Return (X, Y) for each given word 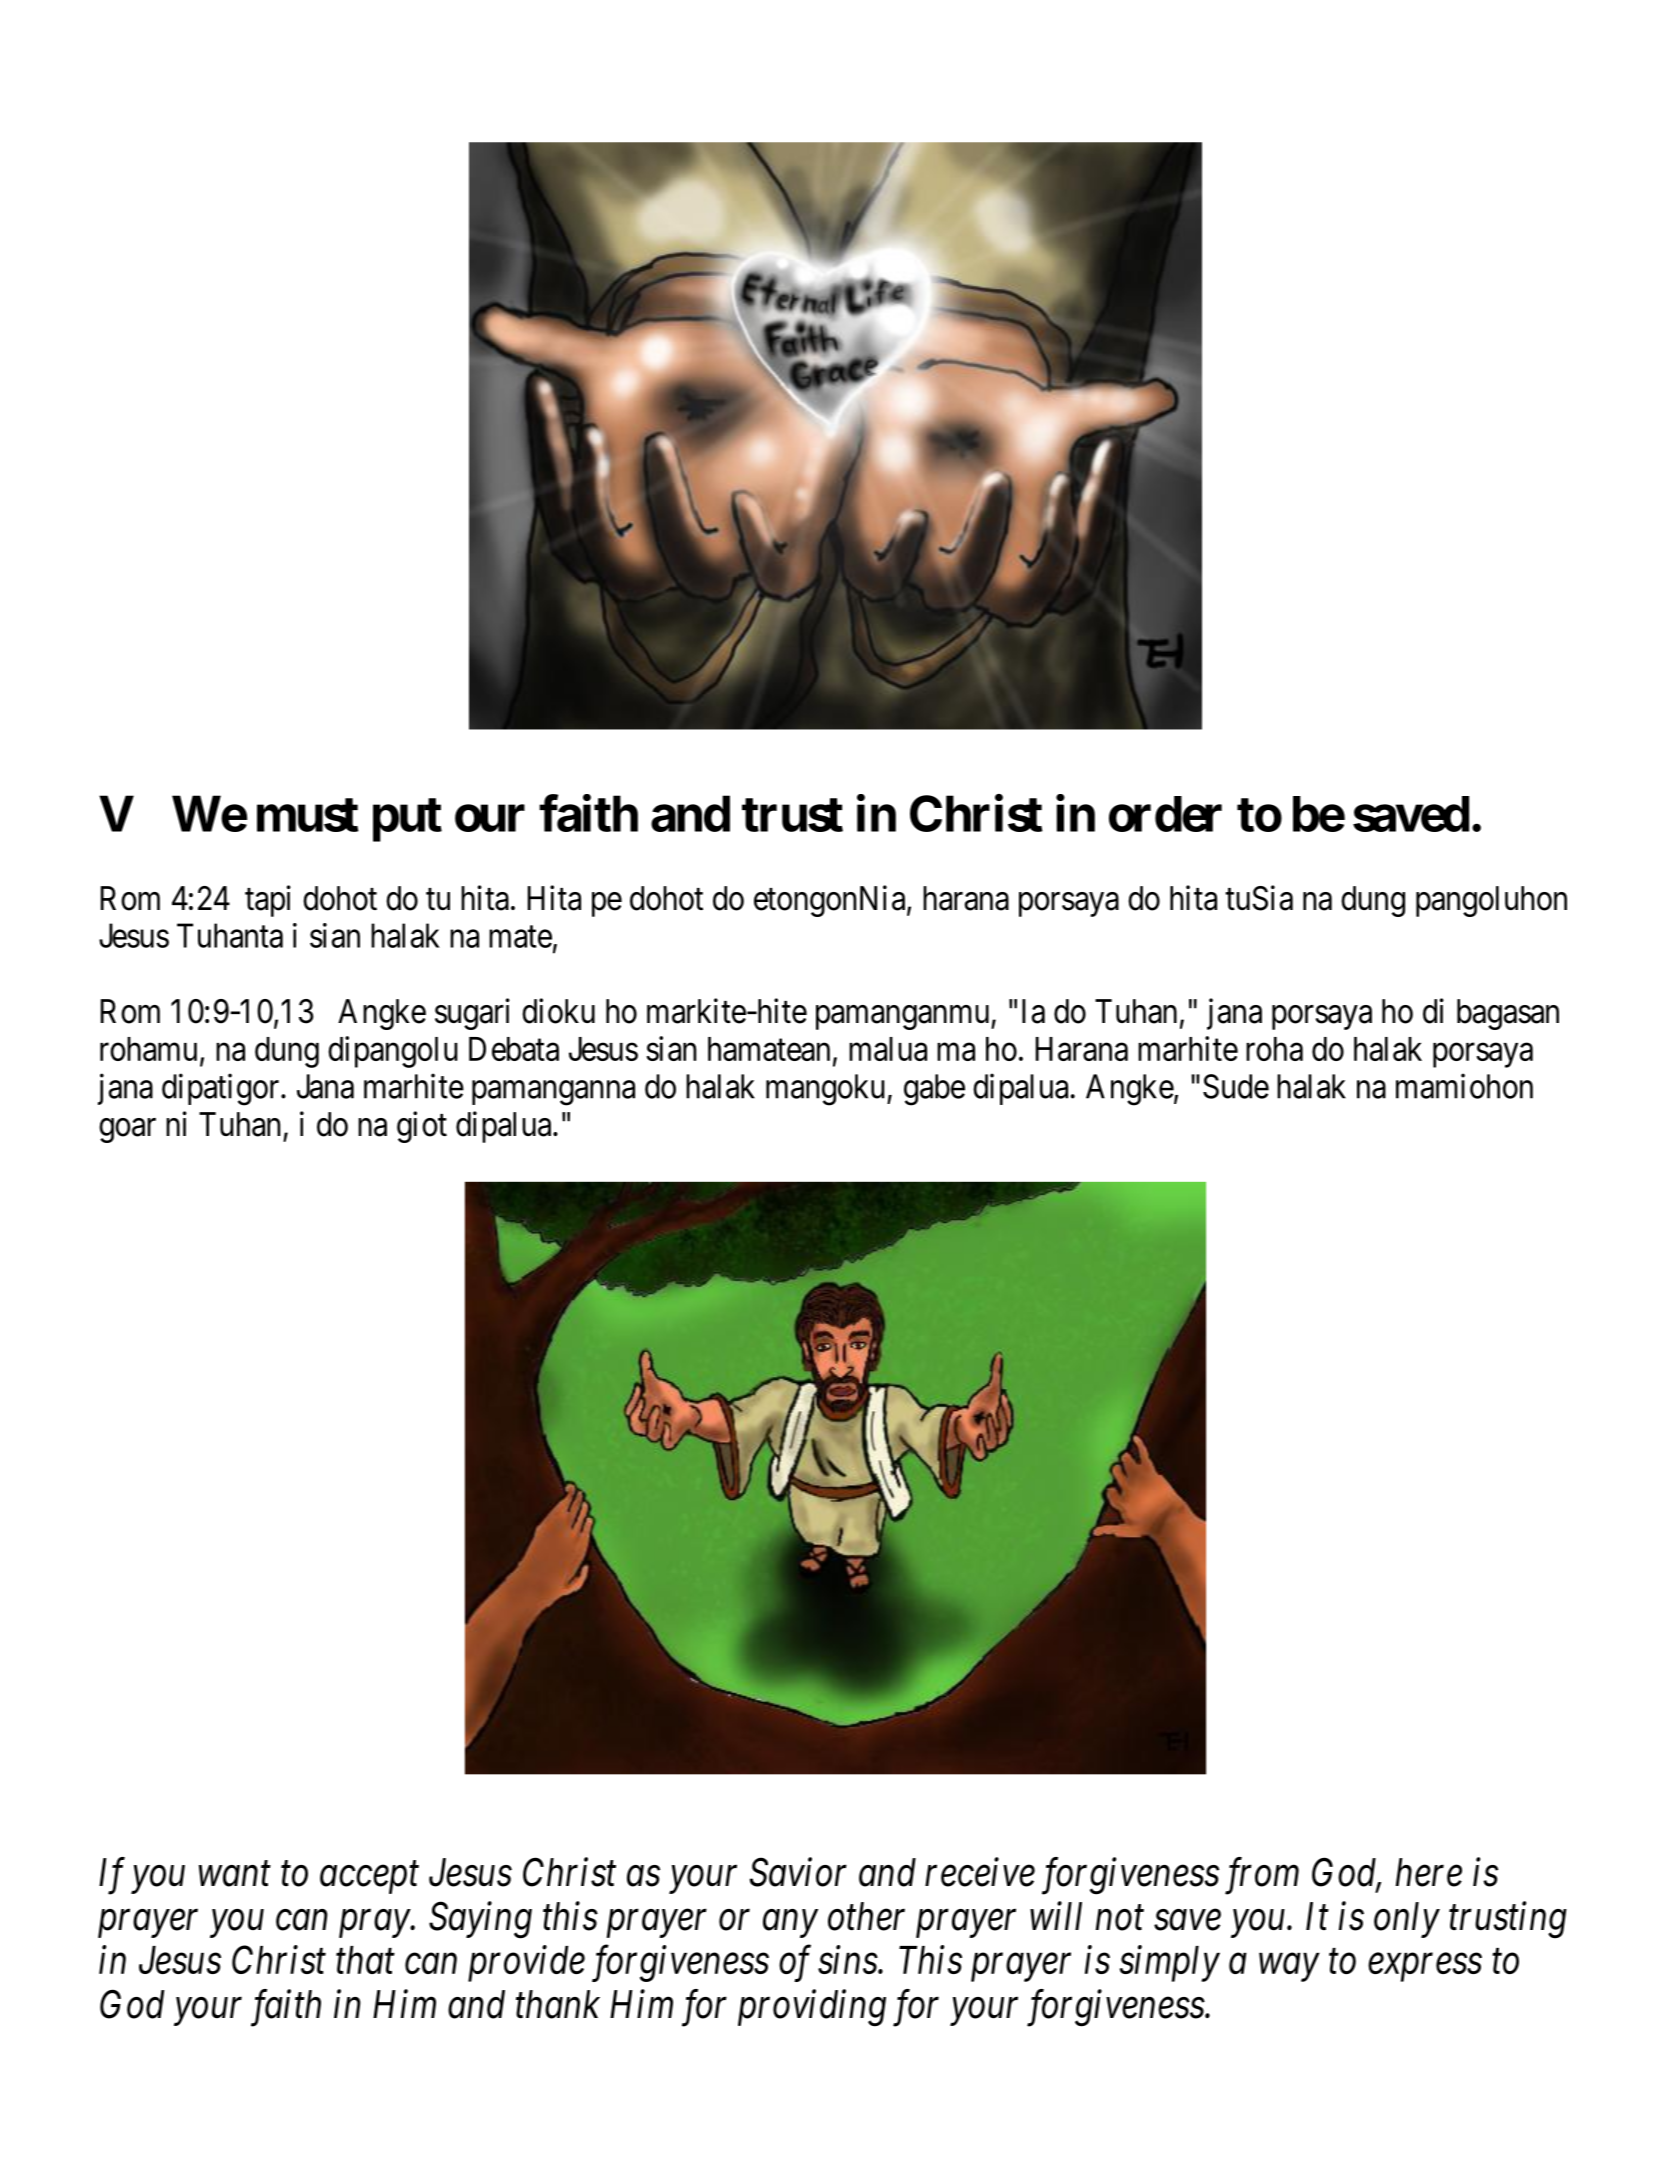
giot (422, 1127)
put (407, 820)
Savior (798, 1872)
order (1165, 814)
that (365, 1960)
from (1262, 1876)
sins (848, 1960)
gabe (934, 1090)
